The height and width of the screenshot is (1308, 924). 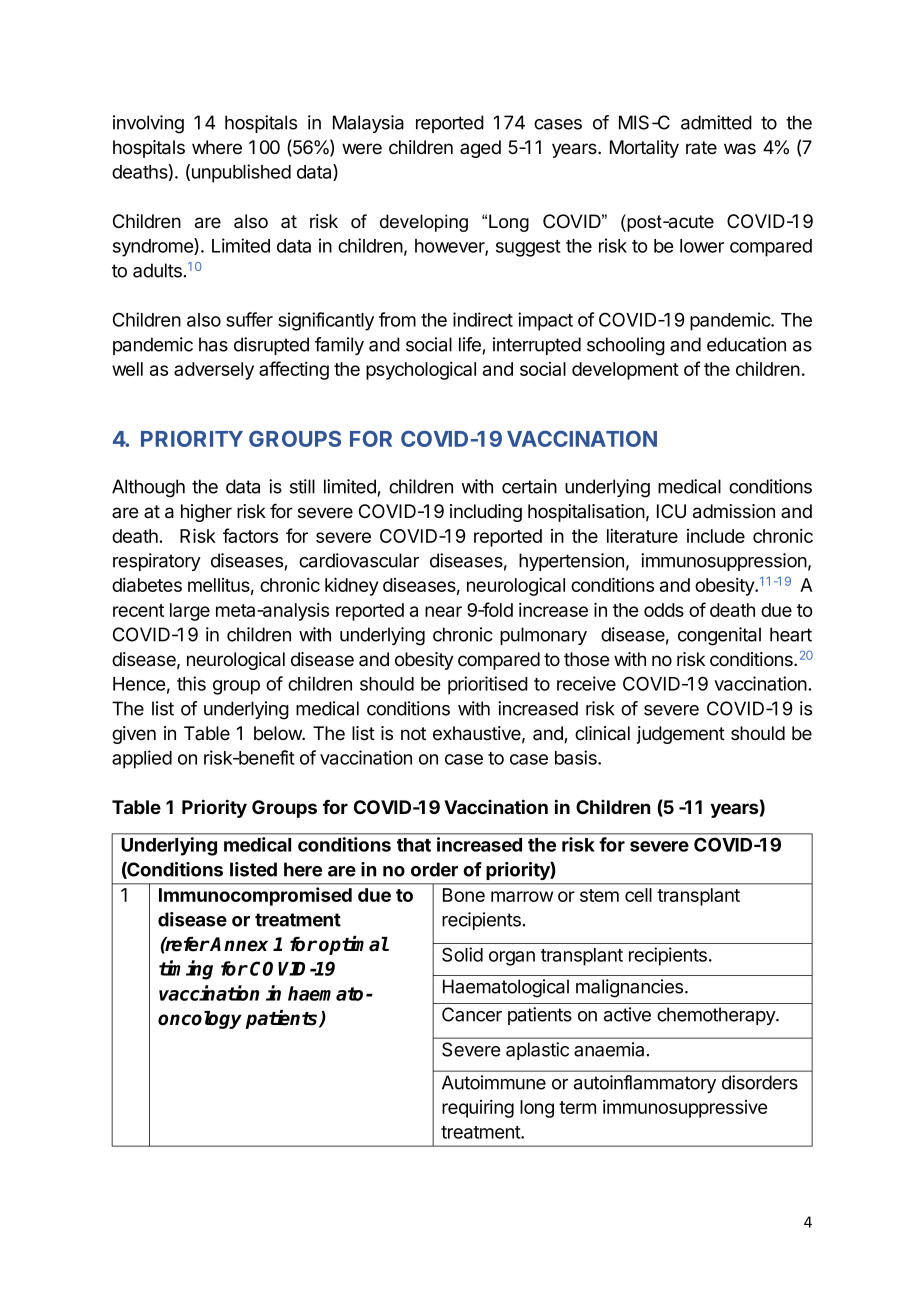 What do you see at coordinates (719, 636) in the screenshot?
I see `congenital` at bounding box center [719, 636].
